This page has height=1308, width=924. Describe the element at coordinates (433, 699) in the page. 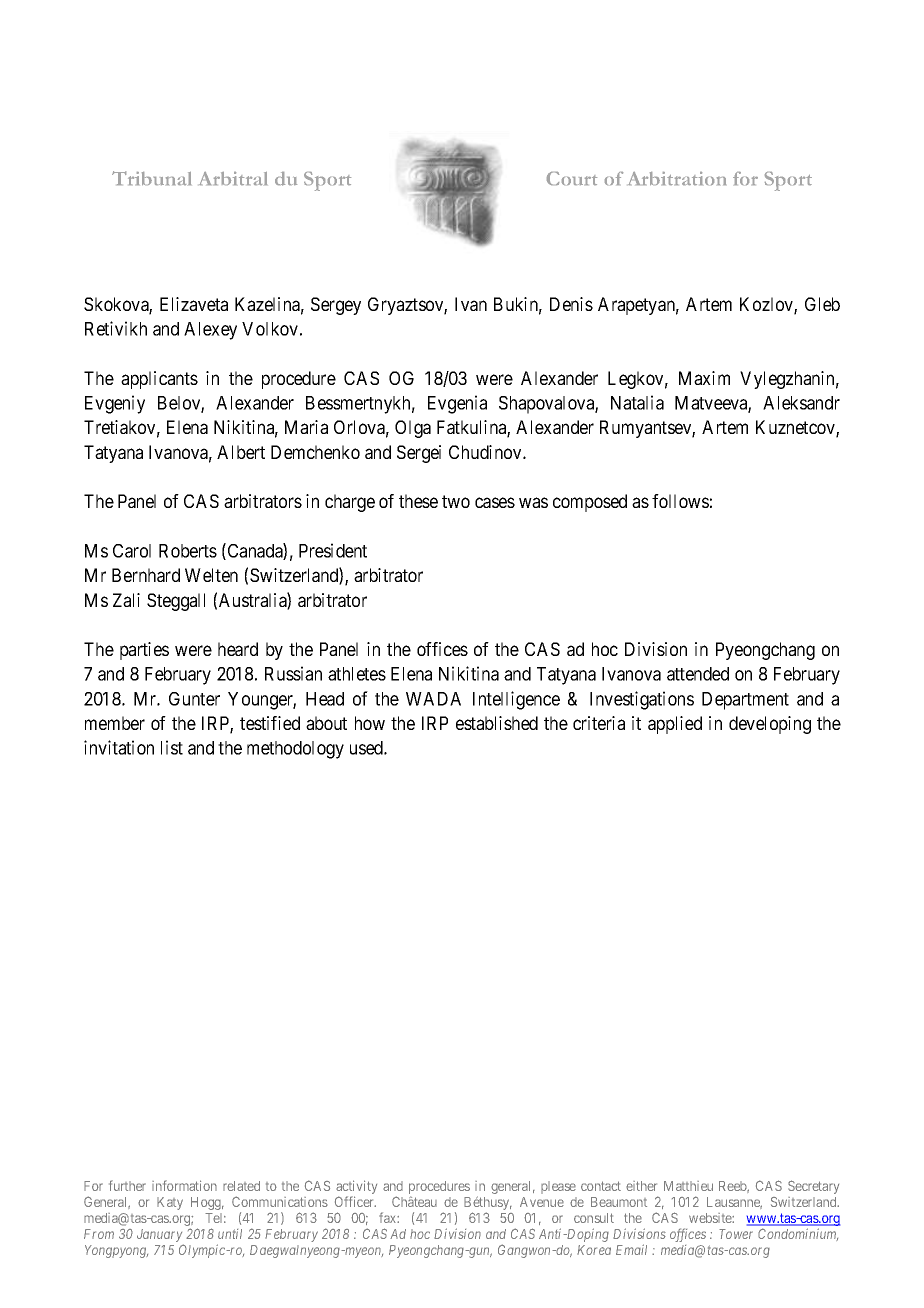

I see `WADA` at that location.
